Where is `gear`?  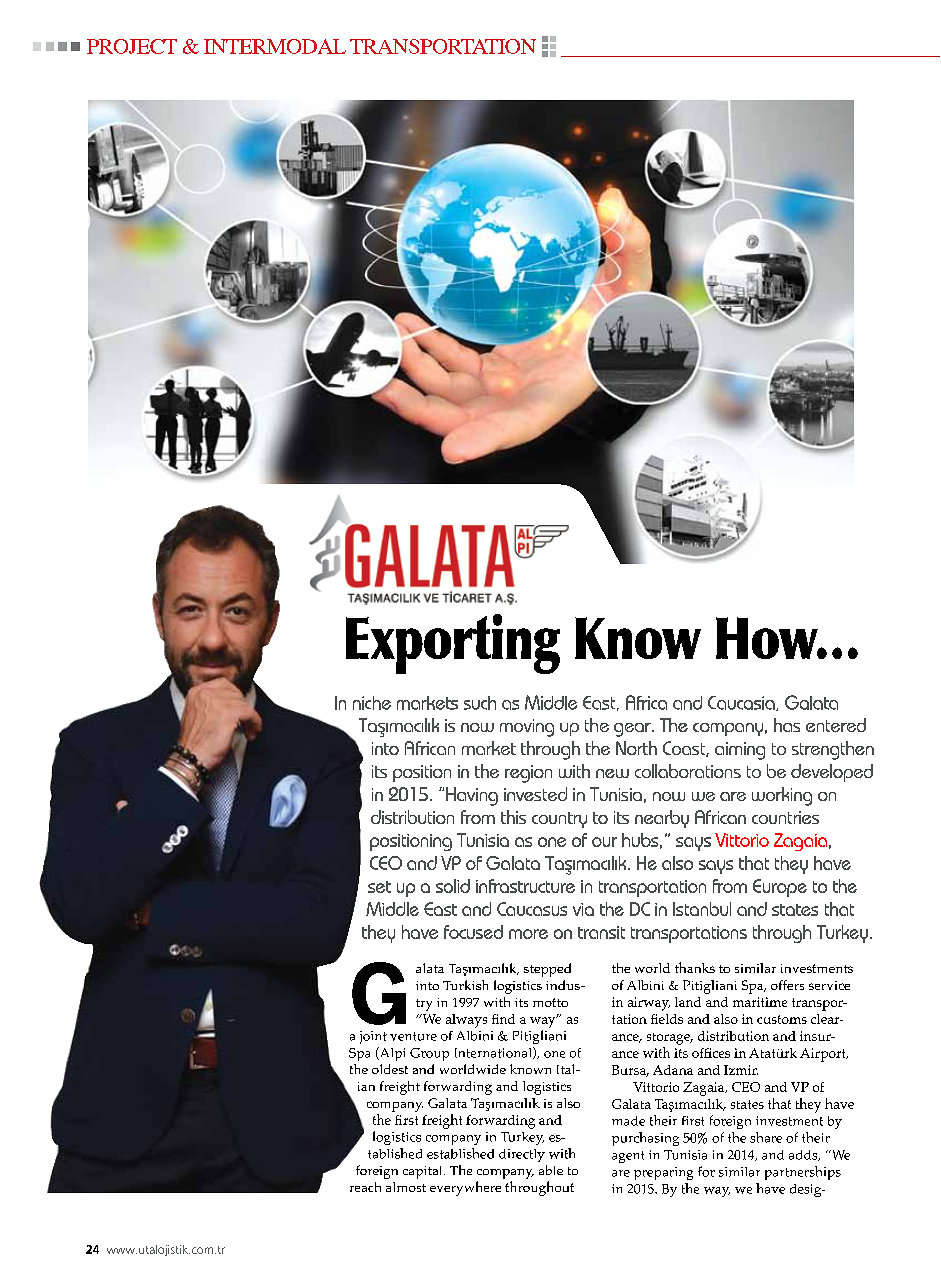
gear is located at coordinates (633, 730).
